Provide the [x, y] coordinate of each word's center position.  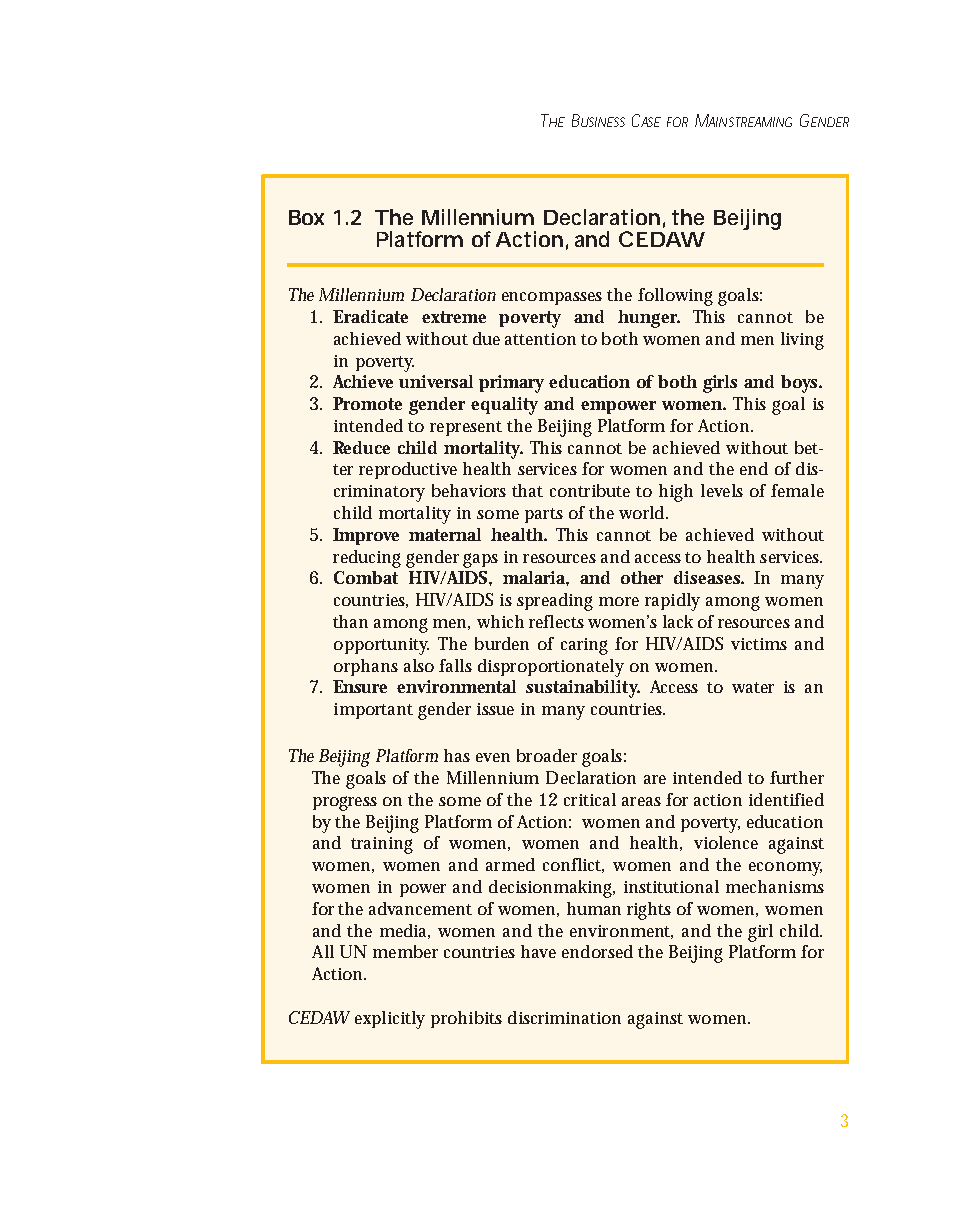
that [527, 490]
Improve [366, 536]
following [675, 297]
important [373, 711]
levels [722, 490]
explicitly [390, 1020]
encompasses [552, 298]
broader [547, 755]
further [797, 777]
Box [306, 217]
